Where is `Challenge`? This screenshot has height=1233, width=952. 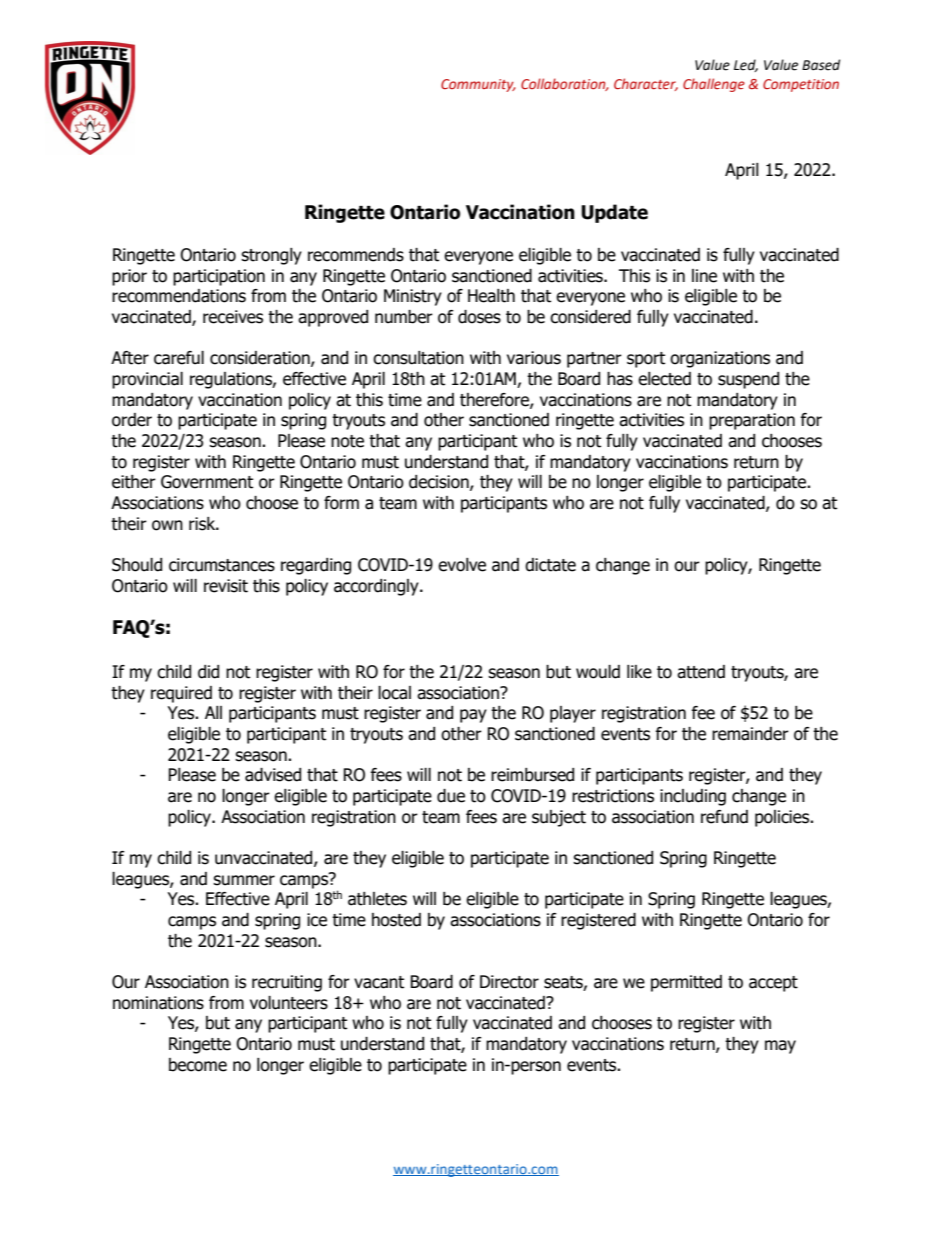
Challenge is located at coordinates (714, 85).
